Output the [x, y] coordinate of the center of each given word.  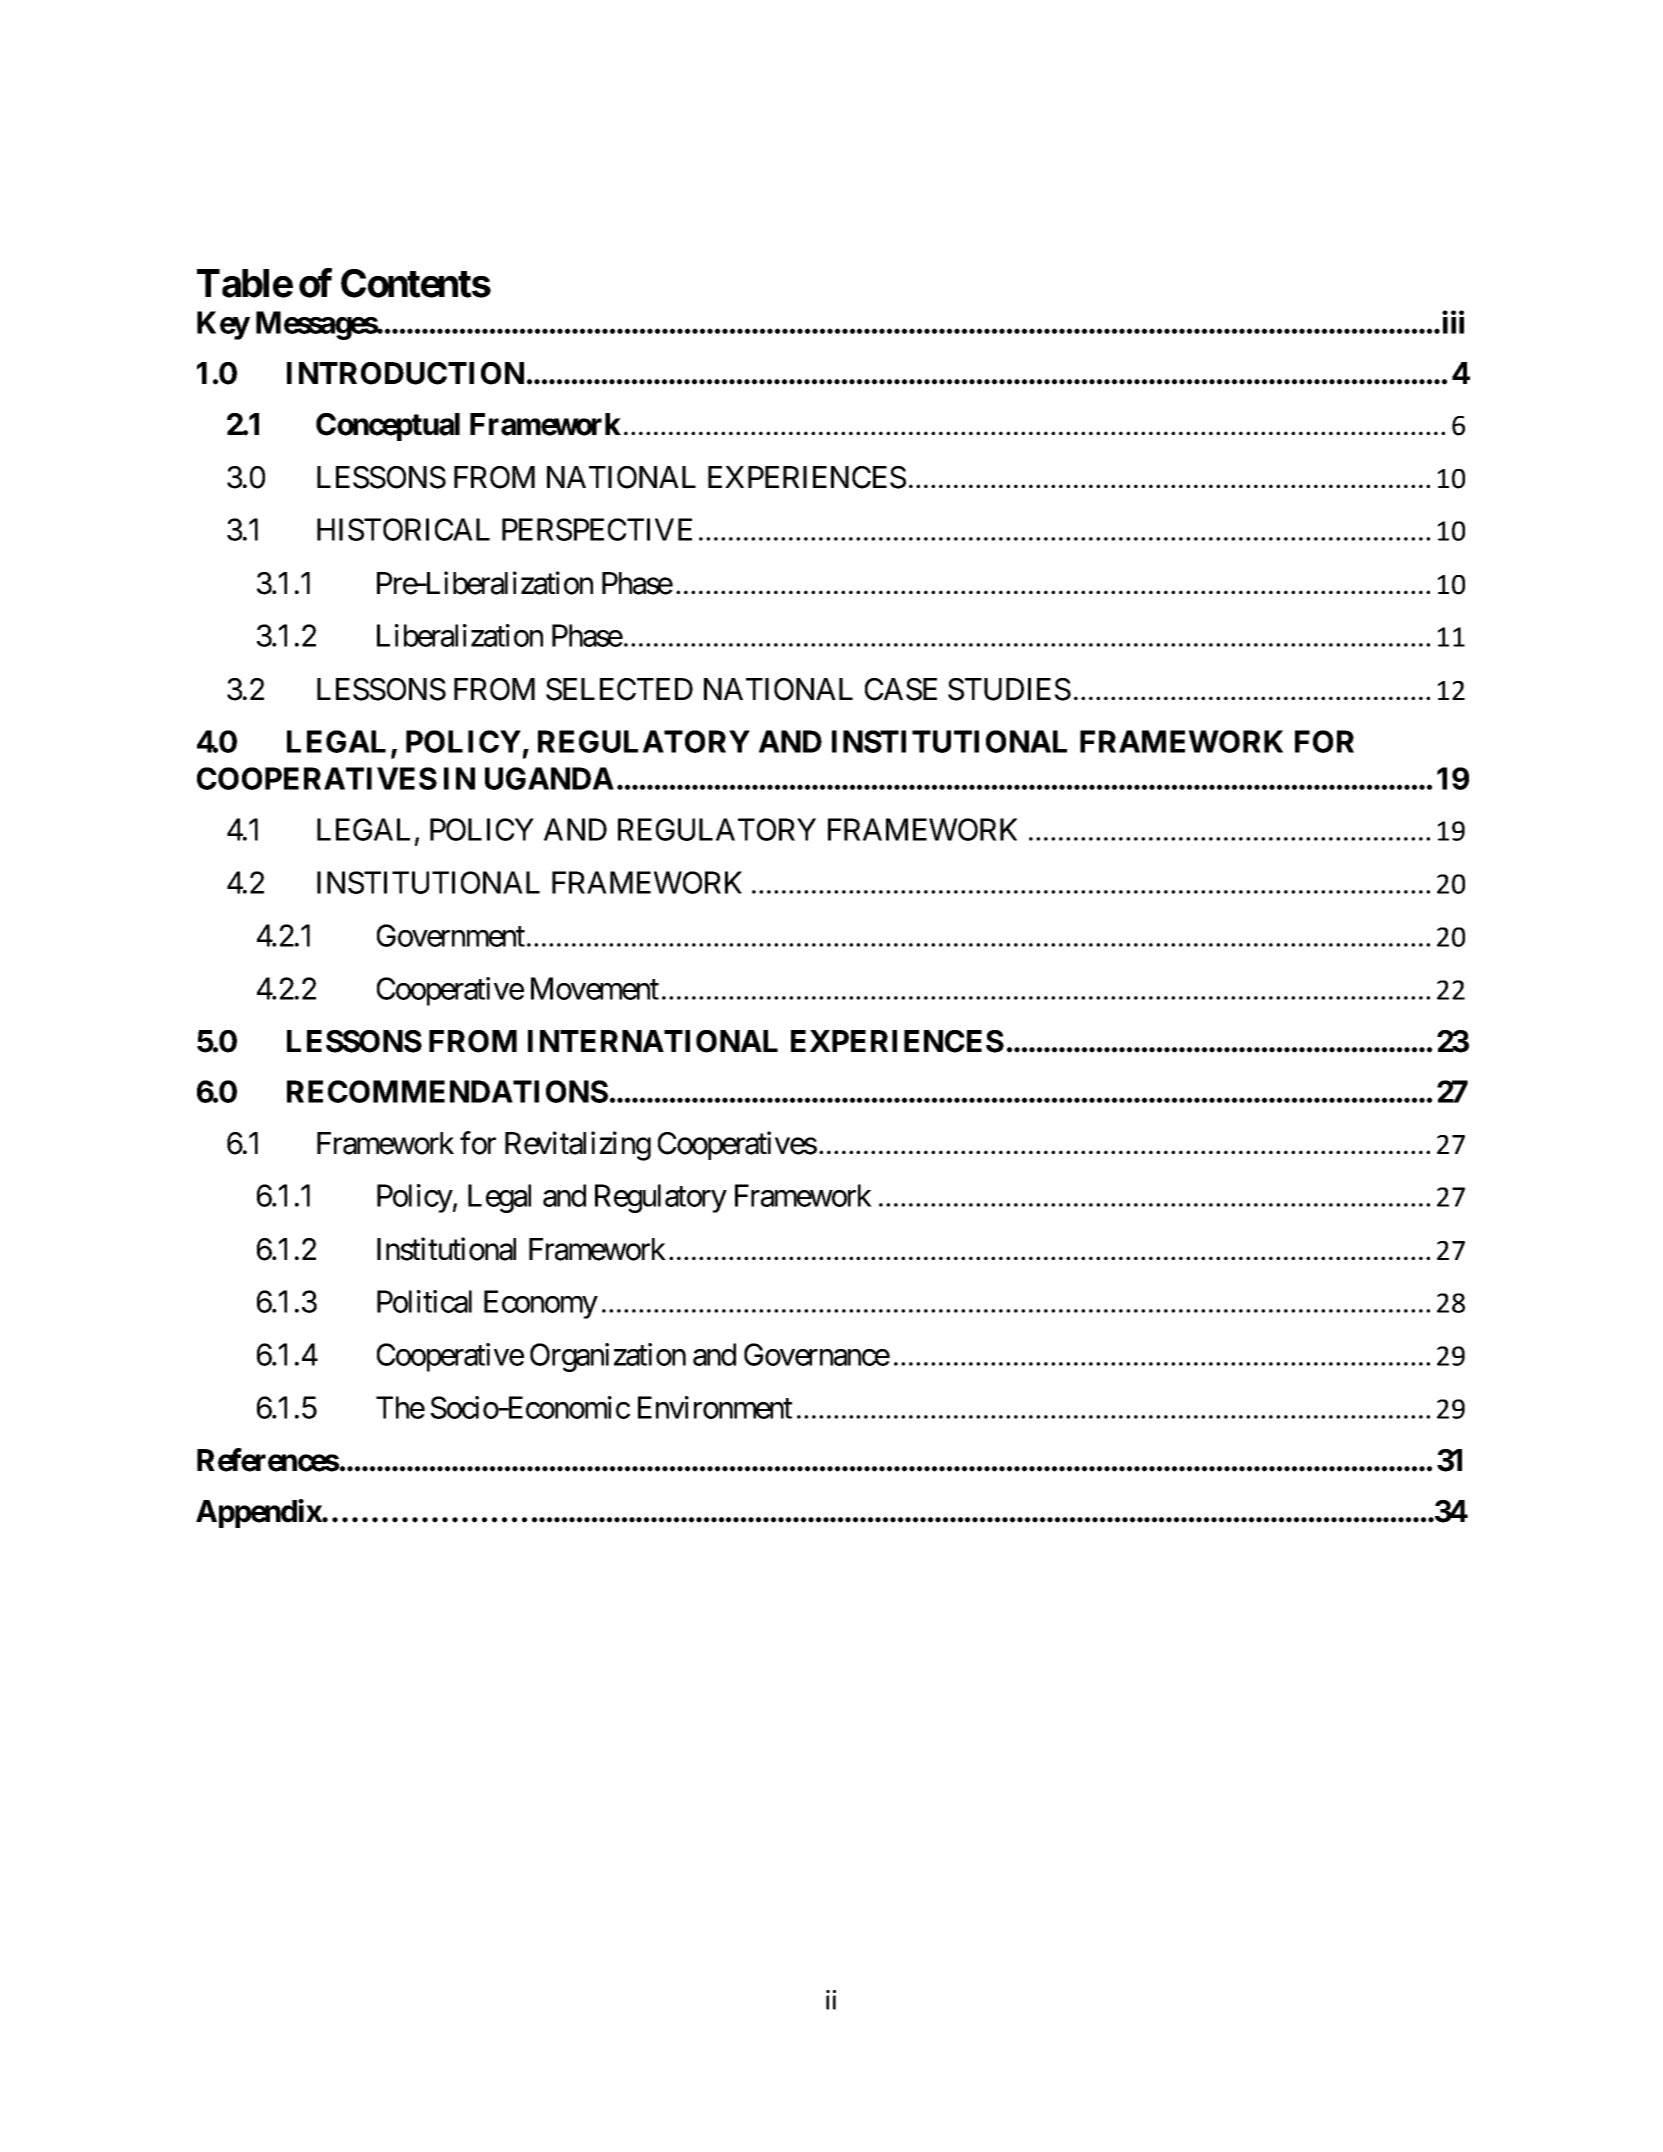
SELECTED [619, 689]
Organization [608, 1357]
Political [424, 1301]
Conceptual [388, 427]
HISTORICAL [403, 529]
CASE [901, 689]
